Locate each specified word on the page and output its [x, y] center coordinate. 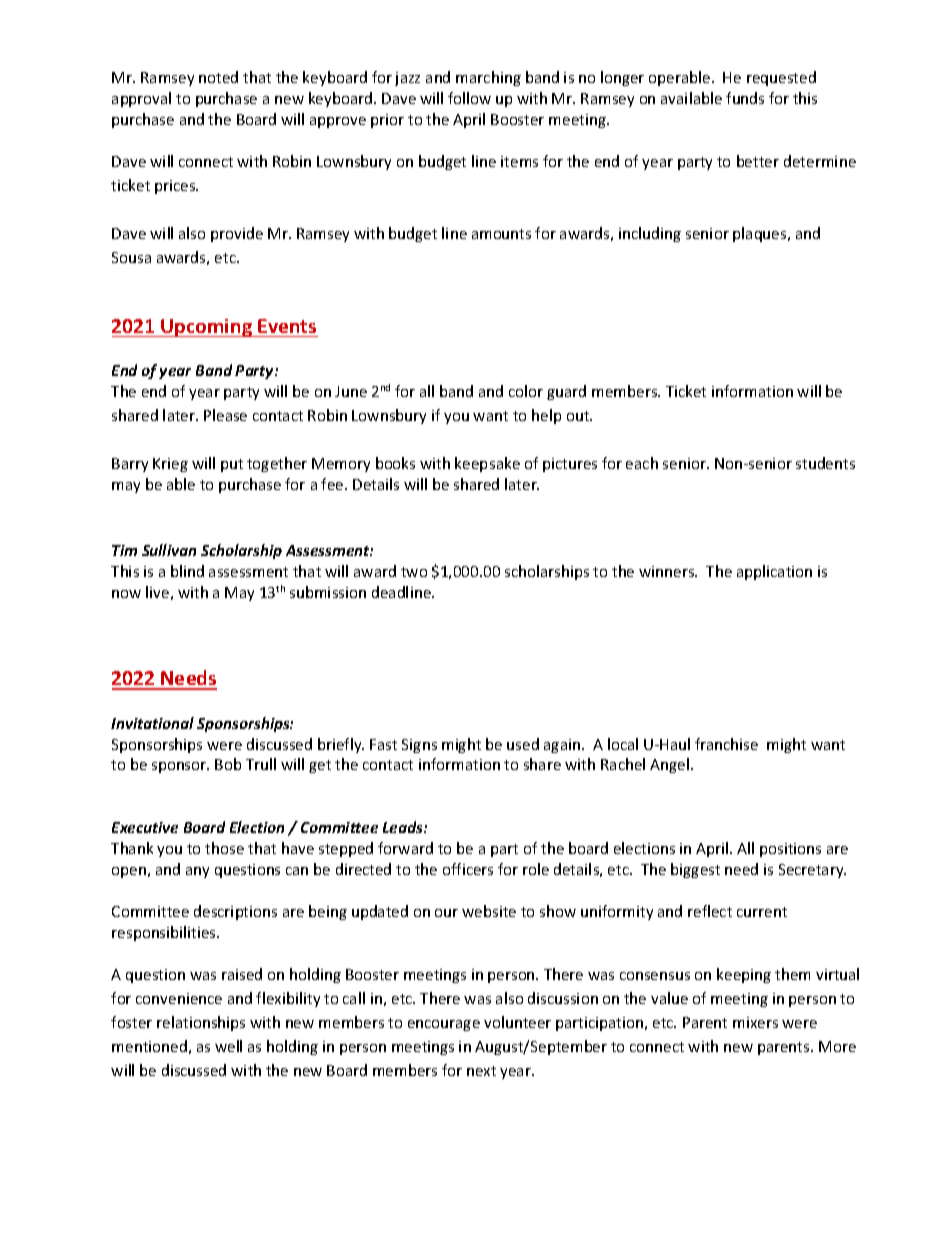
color [526, 391]
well [228, 1046]
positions [790, 850]
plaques [761, 234]
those [224, 848]
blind [187, 571]
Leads [404, 827]
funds [745, 98]
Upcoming [207, 328]
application [774, 572]
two [414, 572]
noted [218, 77]
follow [469, 98]
